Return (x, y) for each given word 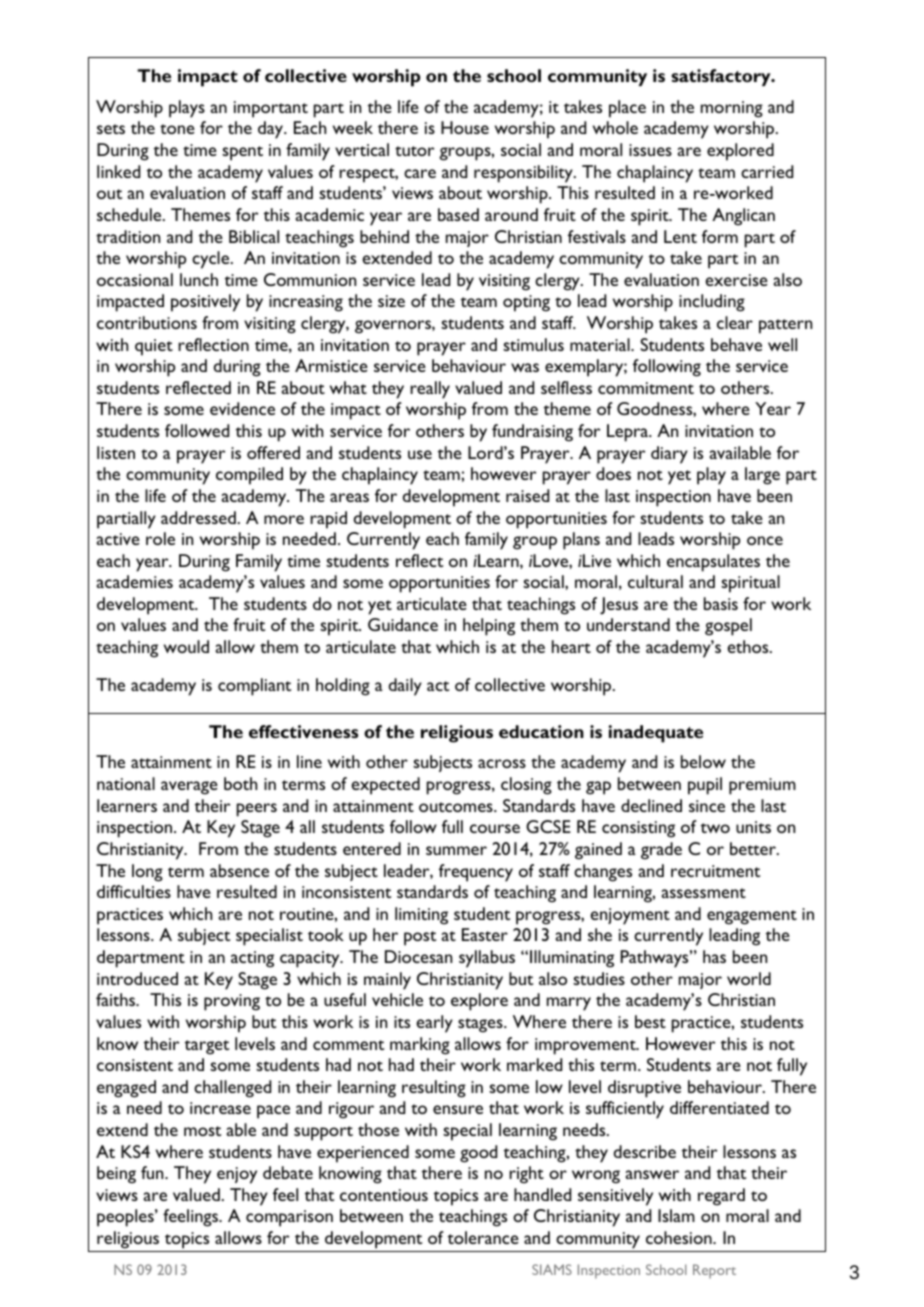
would (186, 646)
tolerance (483, 1237)
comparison (289, 1218)
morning (732, 109)
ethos (749, 646)
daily (405, 687)
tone (177, 129)
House (465, 127)
